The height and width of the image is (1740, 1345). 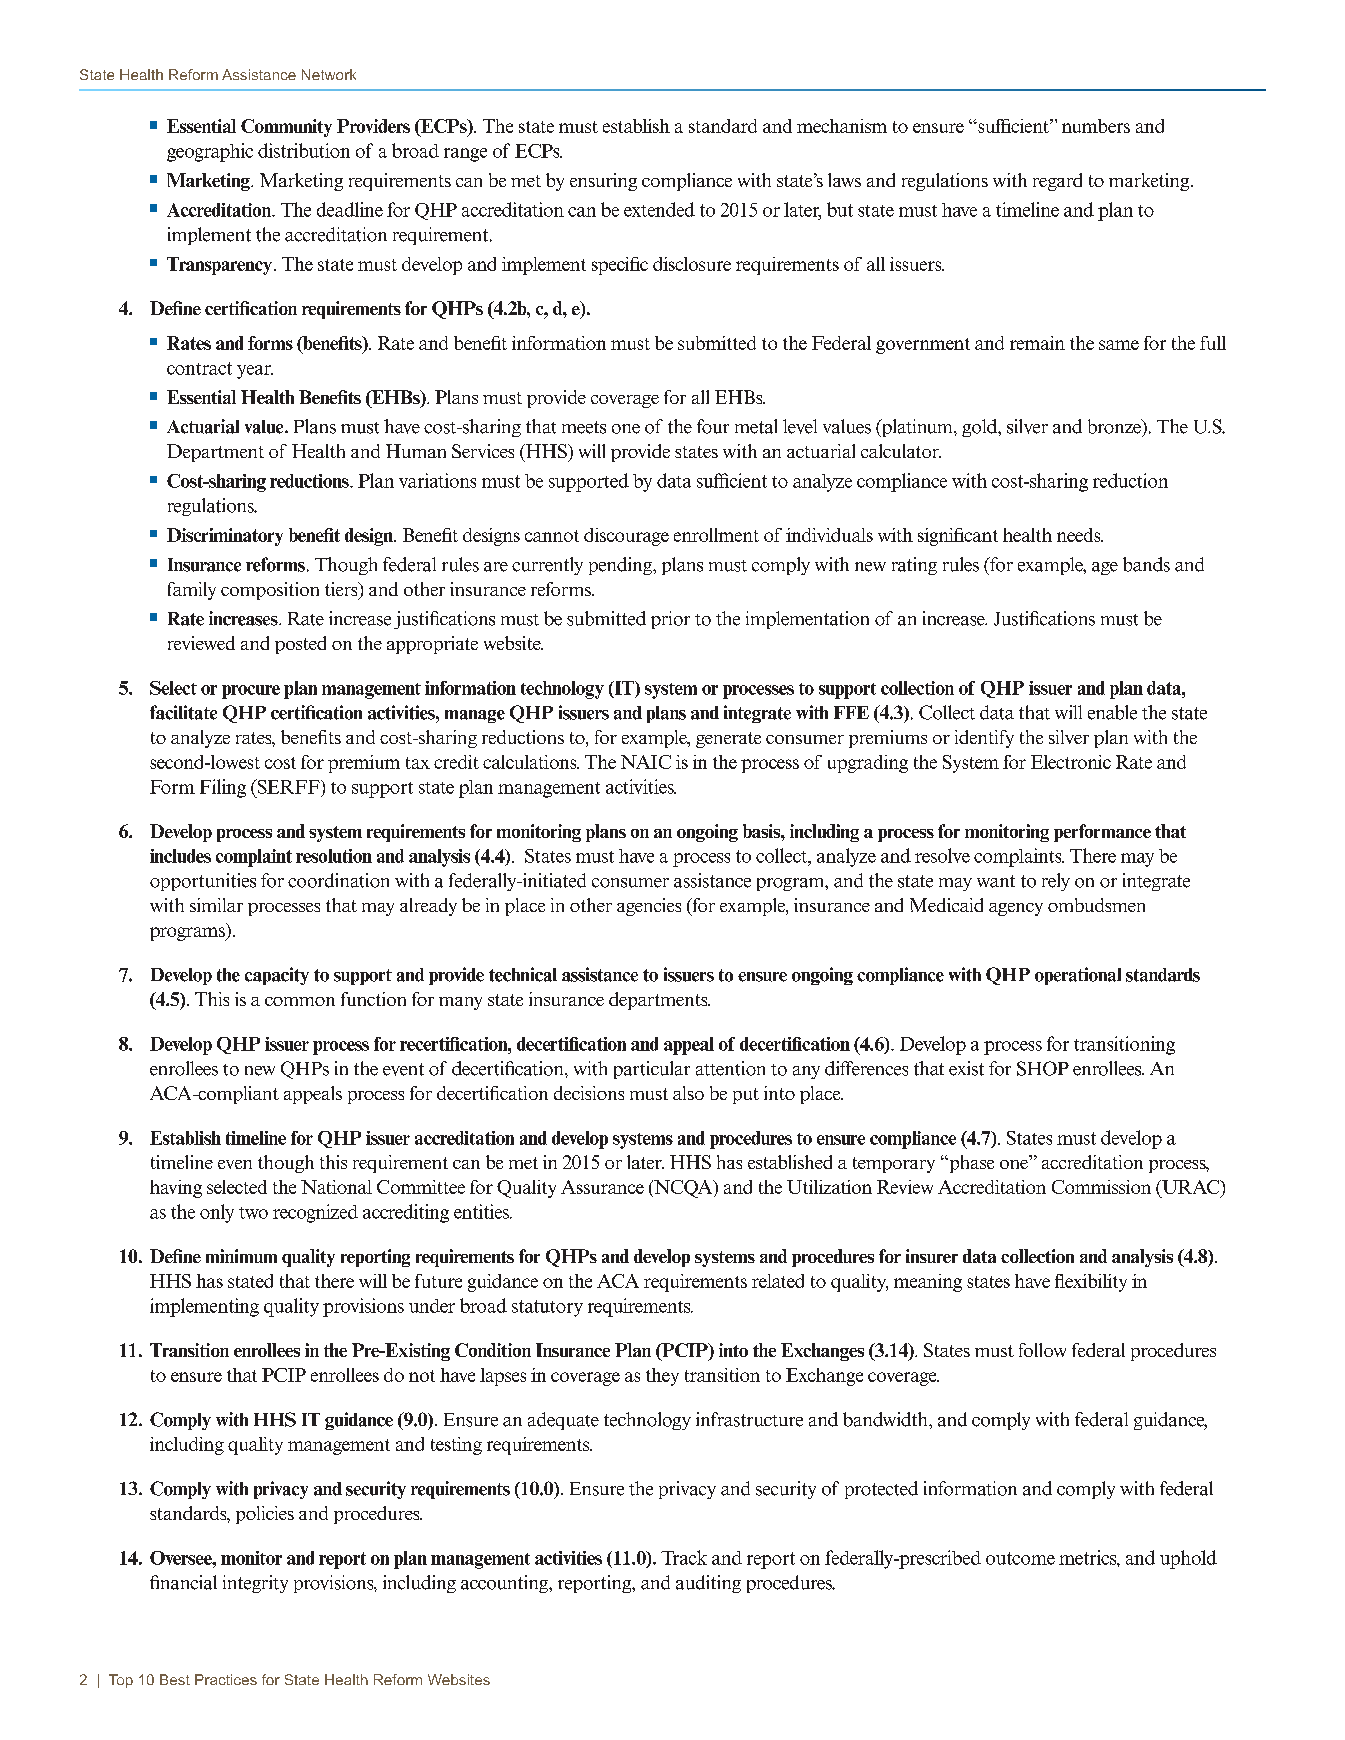 I want to click on auditing, so click(x=708, y=1584).
